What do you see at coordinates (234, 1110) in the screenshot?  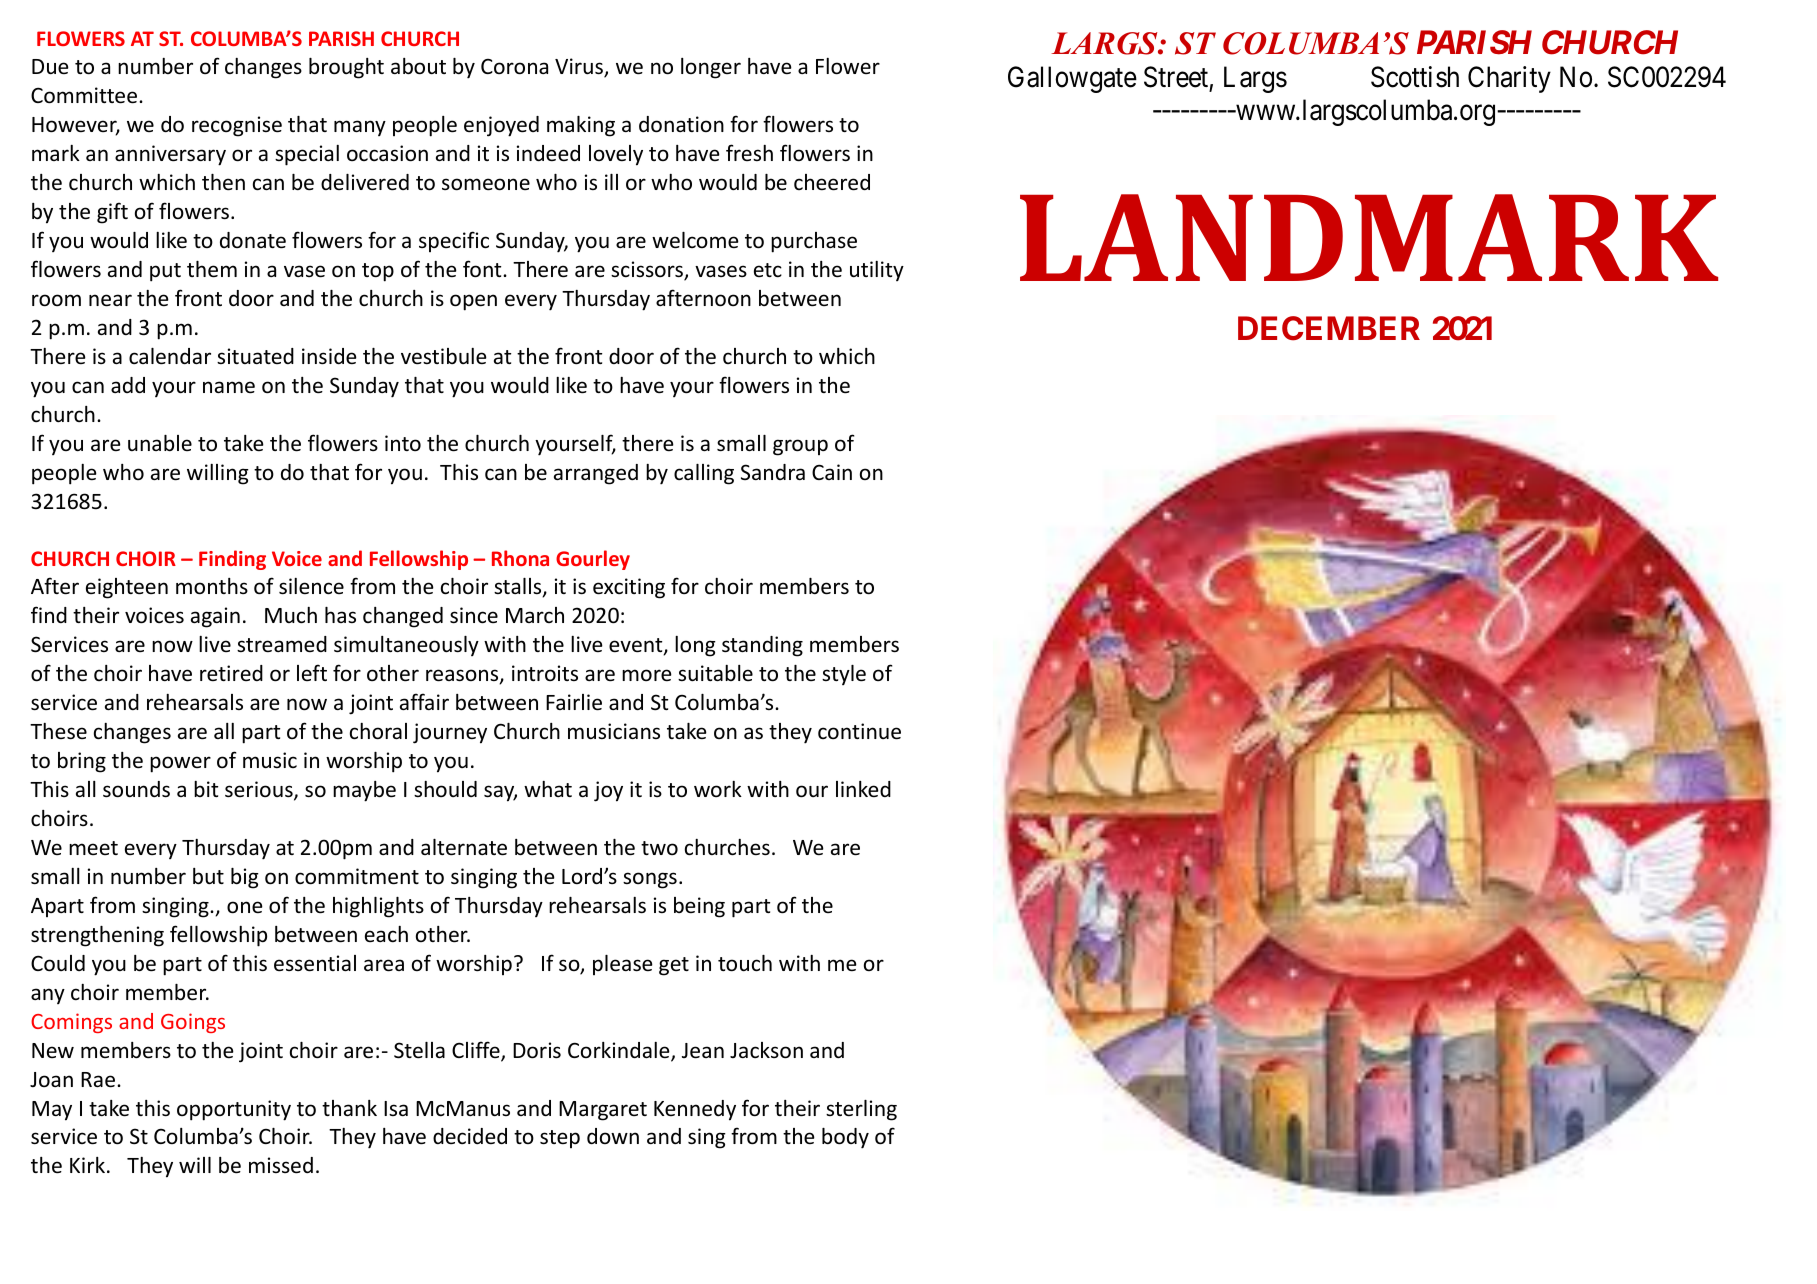 I see `opportunity` at bounding box center [234, 1110].
